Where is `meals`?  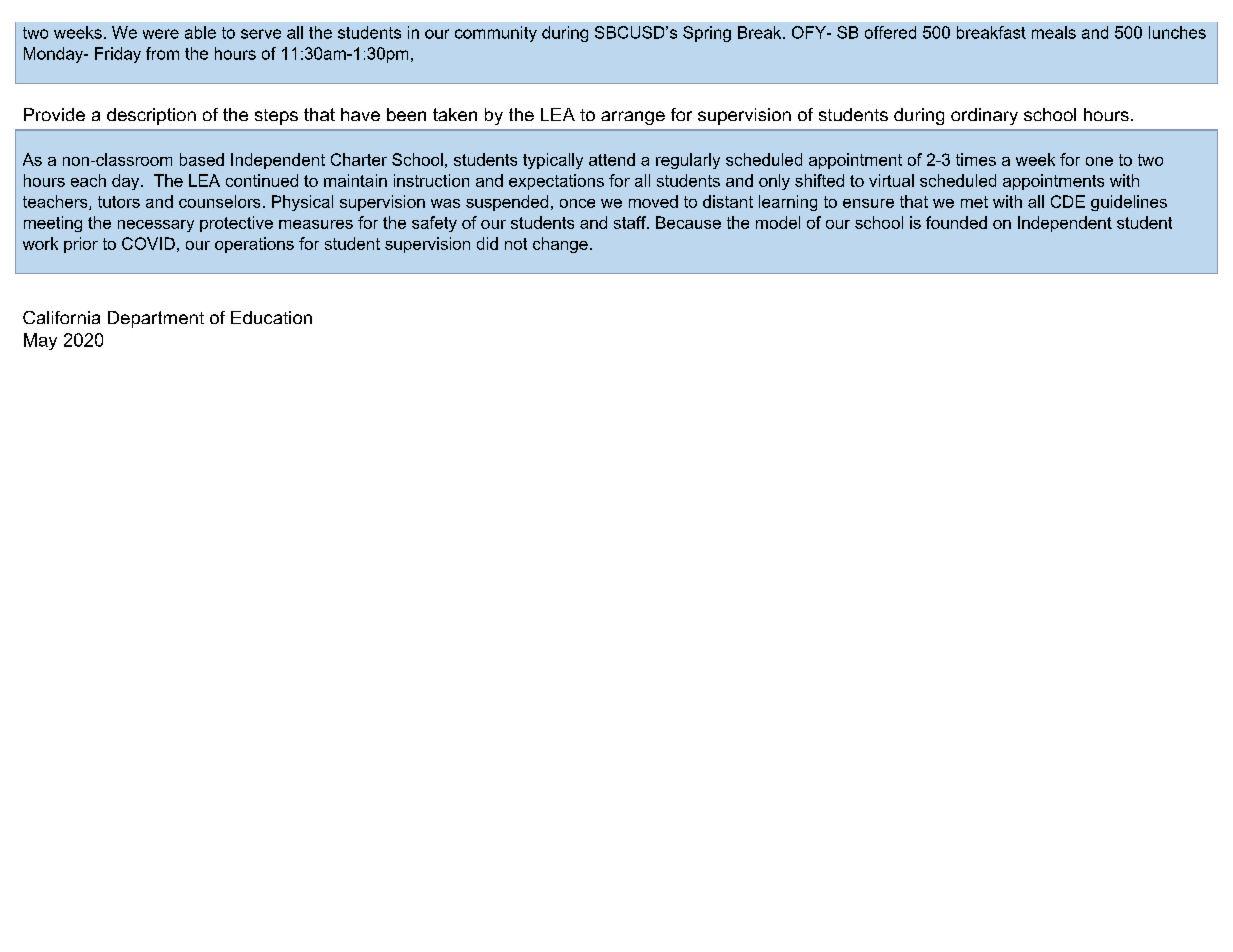
meals is located at coordinates (1054, 32).
